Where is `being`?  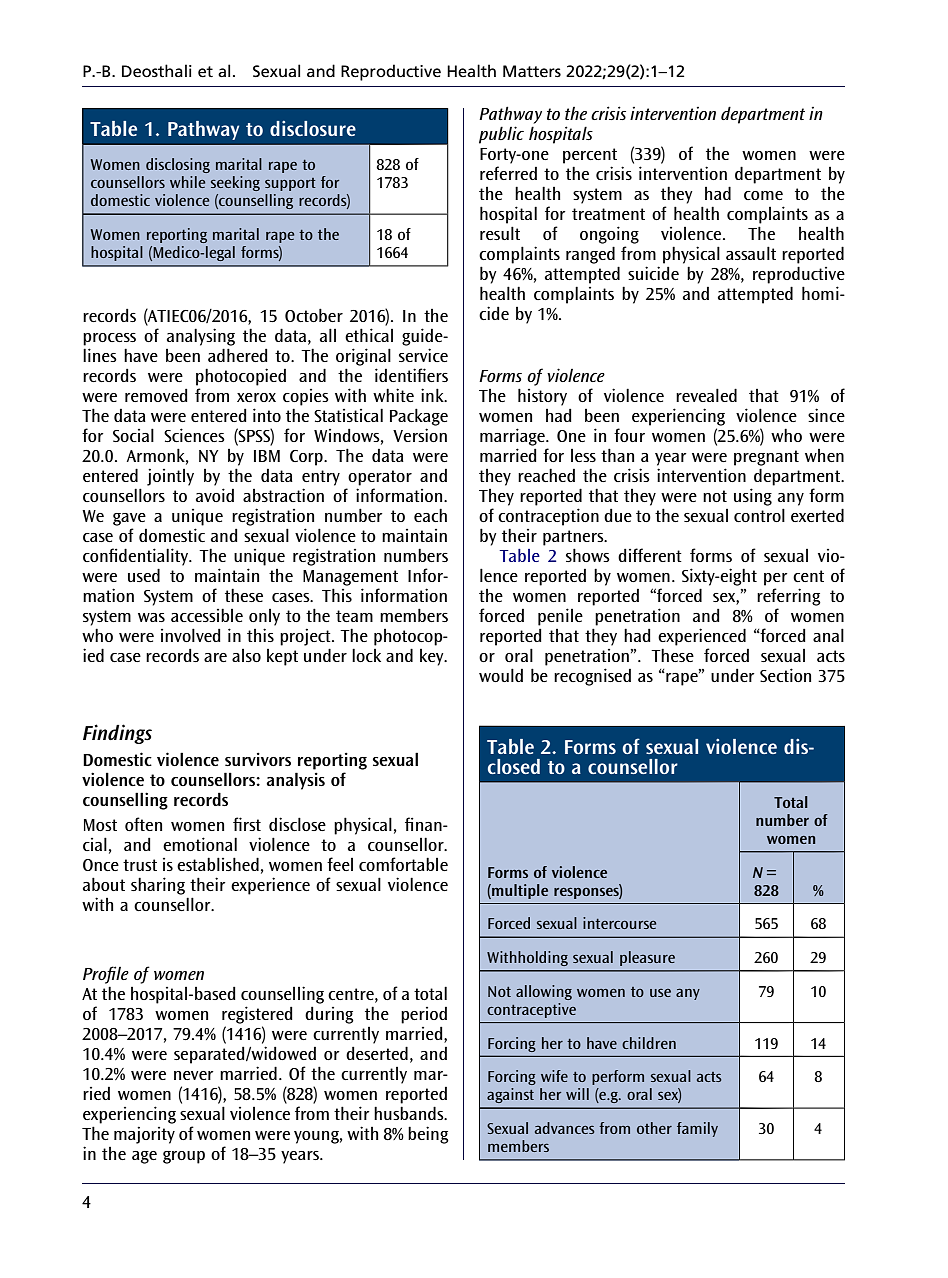
being is located at coordinates (428, 1135).
